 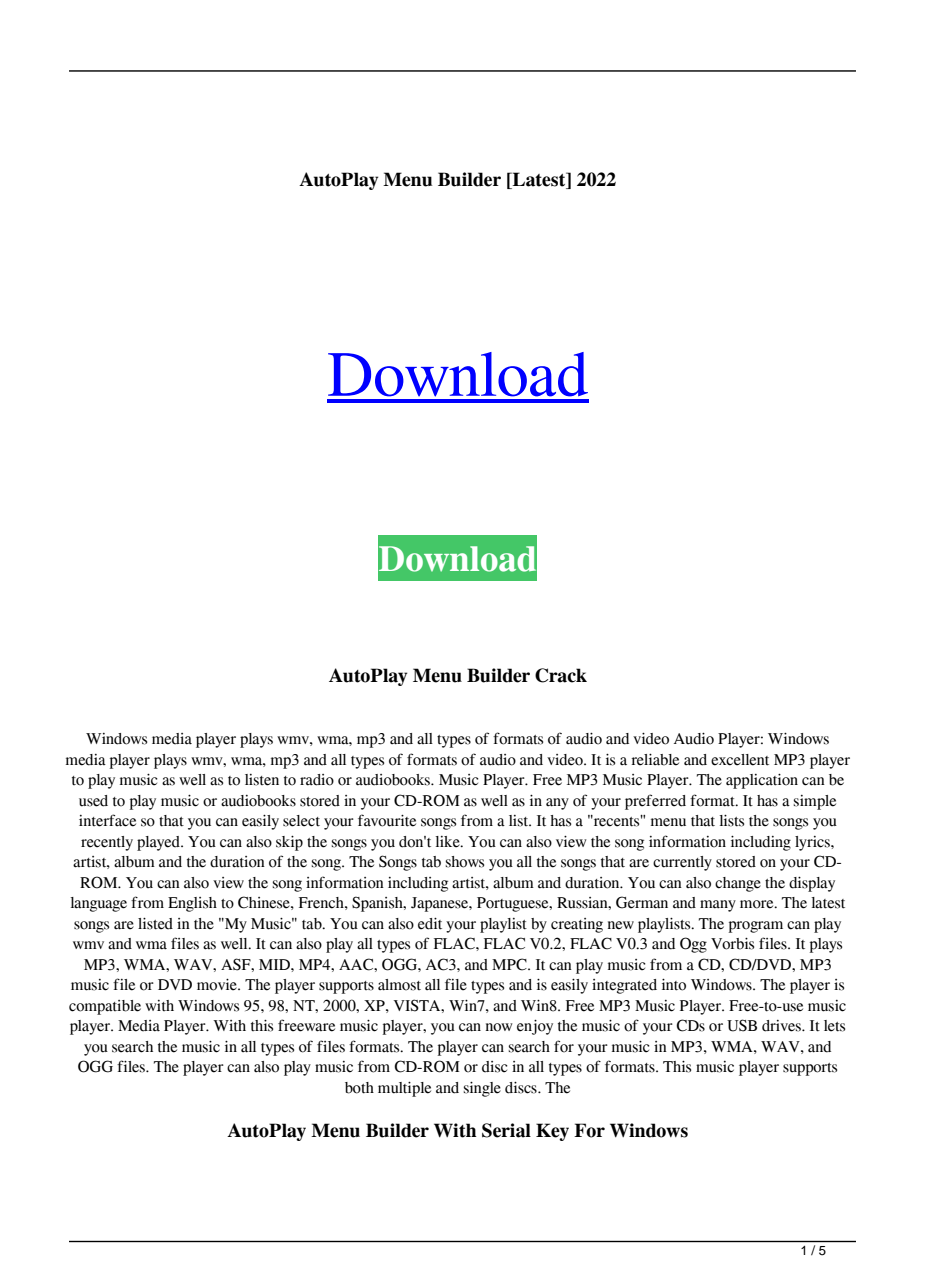 I want to click on like, so click(x=449, y=842).
